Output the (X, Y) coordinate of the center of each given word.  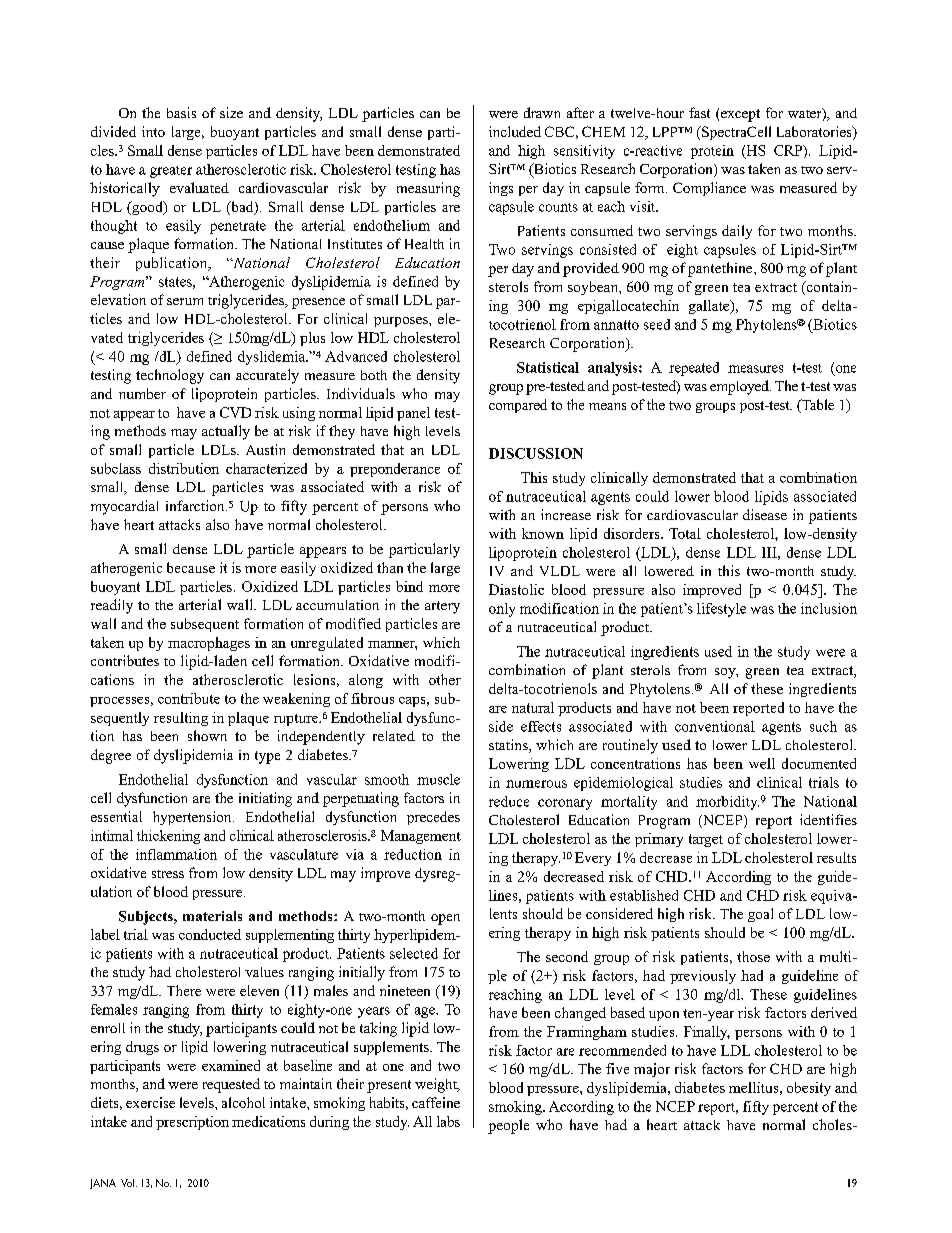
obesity (809, 1089)
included (515, 131)
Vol (129, 1183)
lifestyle (721, 610)
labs (448, 1121)
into (153, 131)
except (740, 115)
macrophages (209, 644)
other (445, 679)
